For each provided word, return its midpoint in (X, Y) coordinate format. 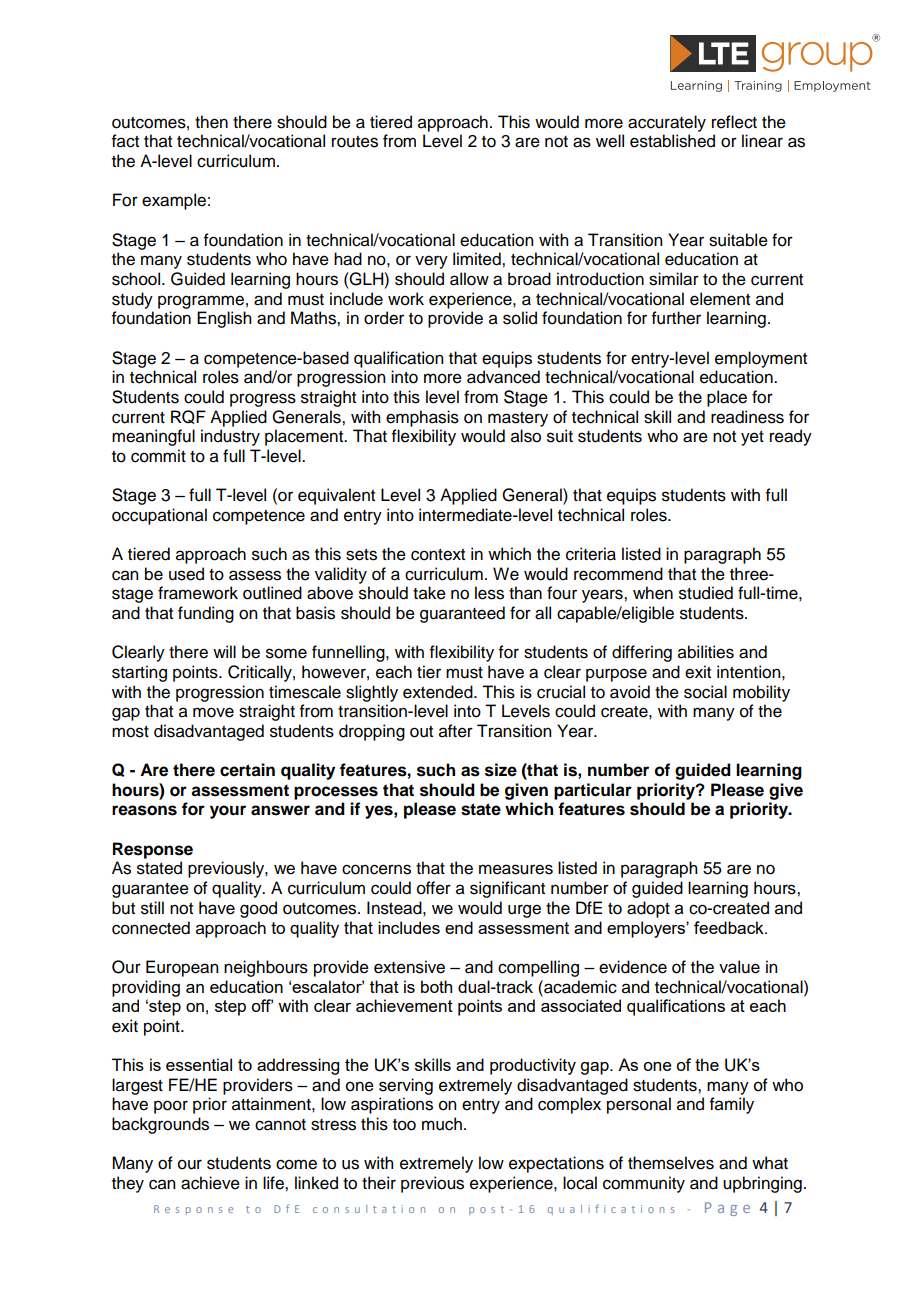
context (438, 555)
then (211, 122)
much (442, 1124)
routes (355, 142)
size (501, 770)
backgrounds (160, 1125)
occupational (159, 516)
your (228, 812)
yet (752, 438)
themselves (671, 1163)
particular (593, 791)
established (672, 141)
